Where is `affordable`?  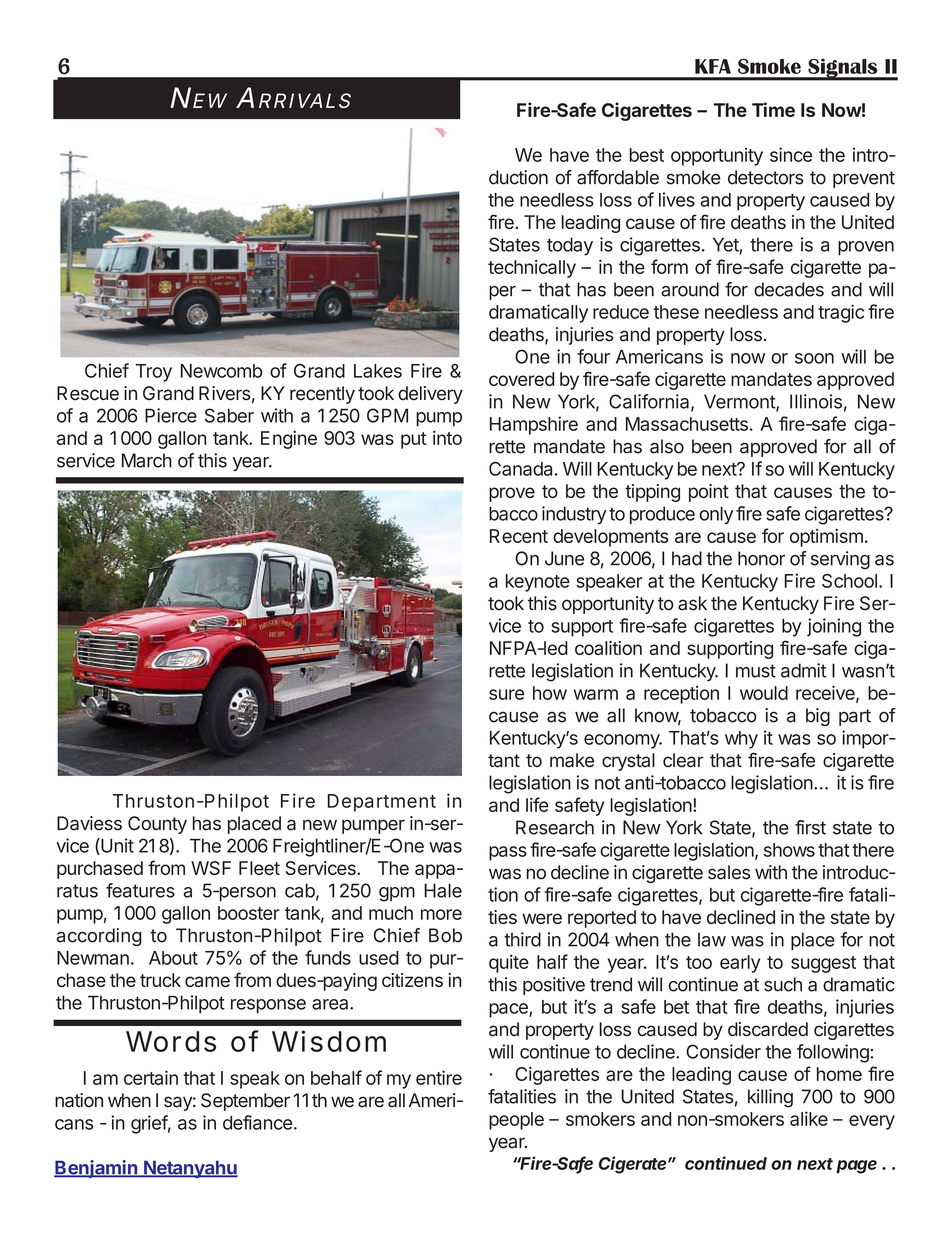
affordable is located at coordinates (618, 177).
